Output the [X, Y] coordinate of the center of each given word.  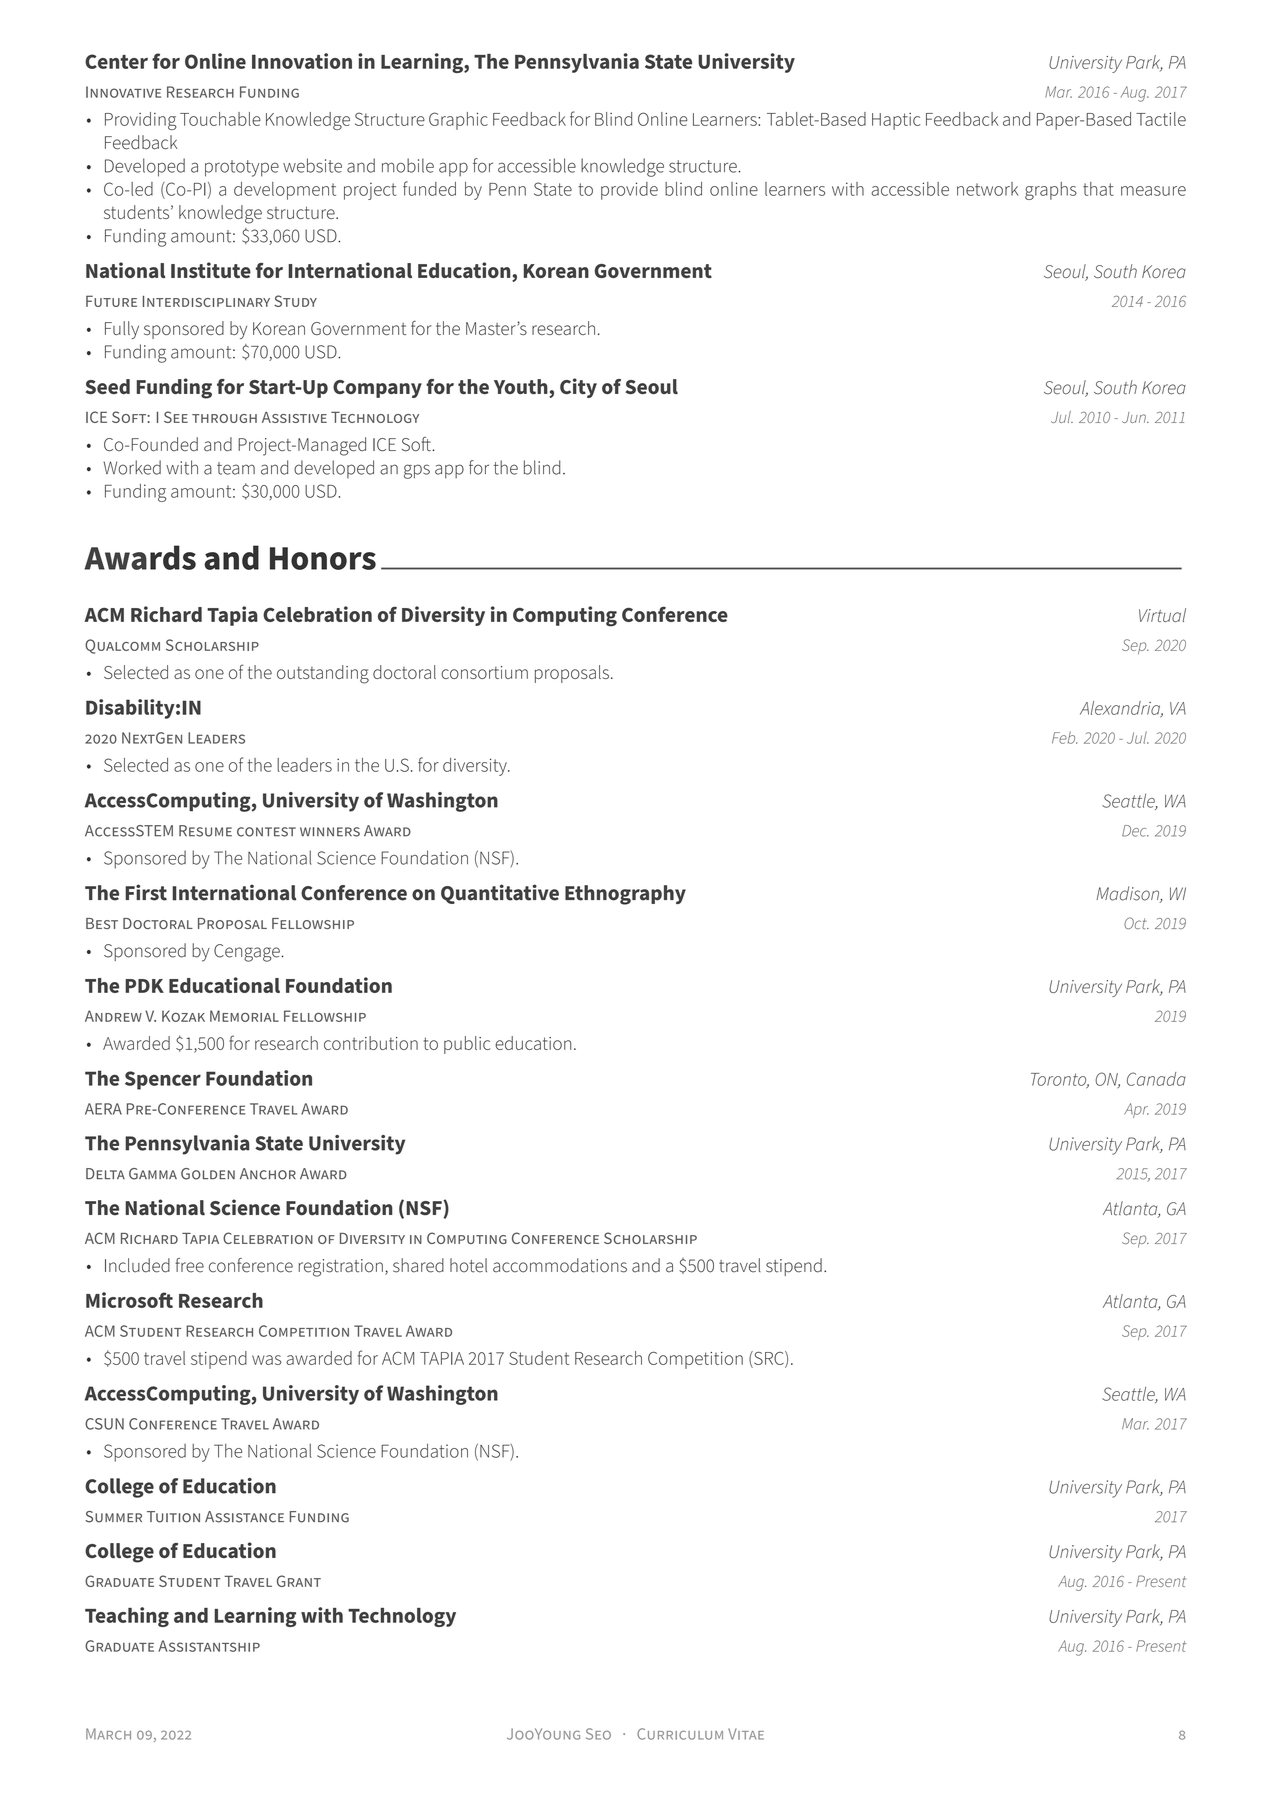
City [578, 388]
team [236, 468]
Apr [1136, 1110]
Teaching [127, 1617]
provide [629, 191]
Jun [1135, 417]
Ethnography [625, 895]
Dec [1135, 831]
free [189, 1265]
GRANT [299, 1581]
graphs [1051, 191]
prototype [242, 168]
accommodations [560, 1265]
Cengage [248, 953]
